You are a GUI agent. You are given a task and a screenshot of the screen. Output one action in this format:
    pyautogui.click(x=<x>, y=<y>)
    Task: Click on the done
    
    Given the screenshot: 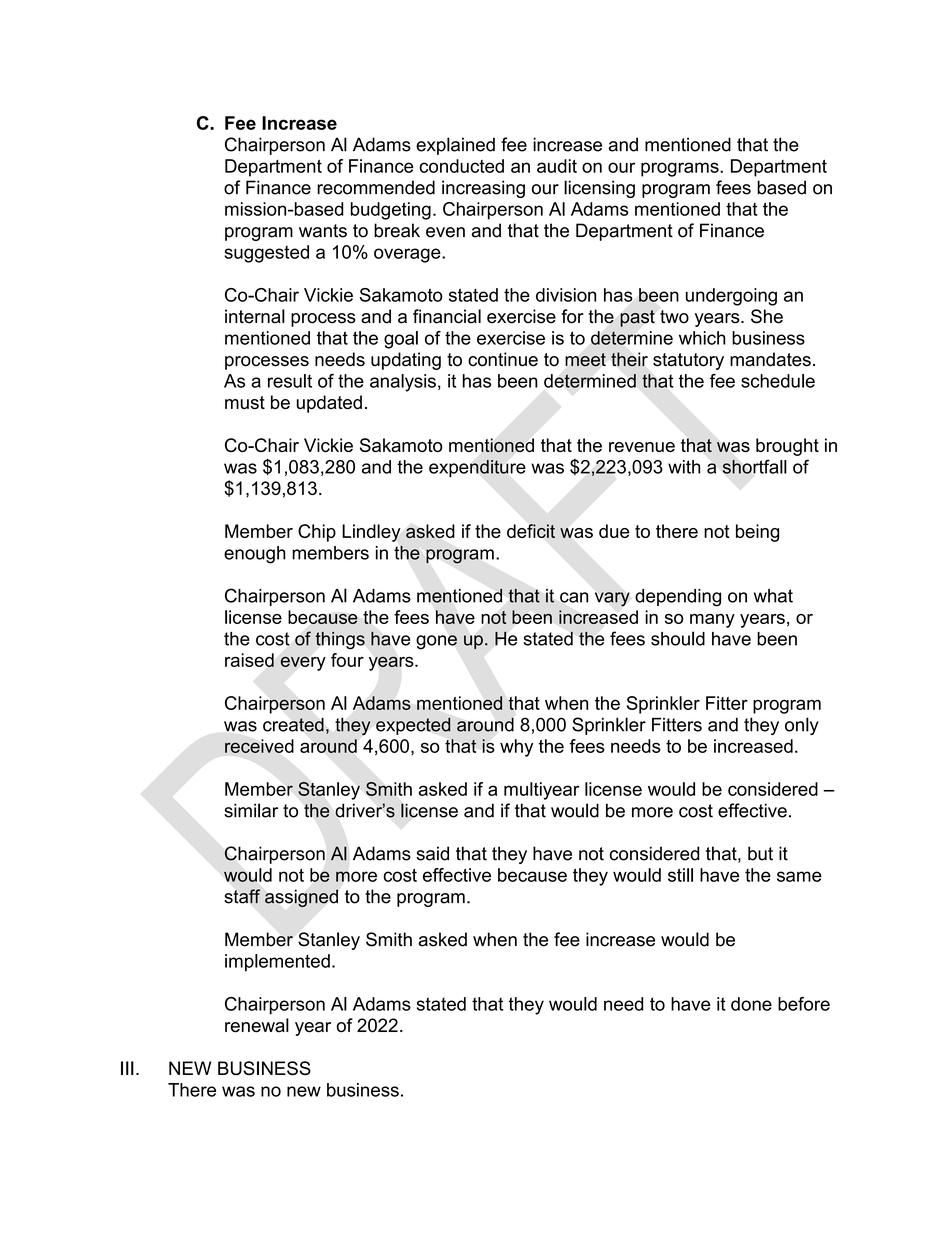 What is the action you would take?
    pyautogui.click(x=751, y=1004)
